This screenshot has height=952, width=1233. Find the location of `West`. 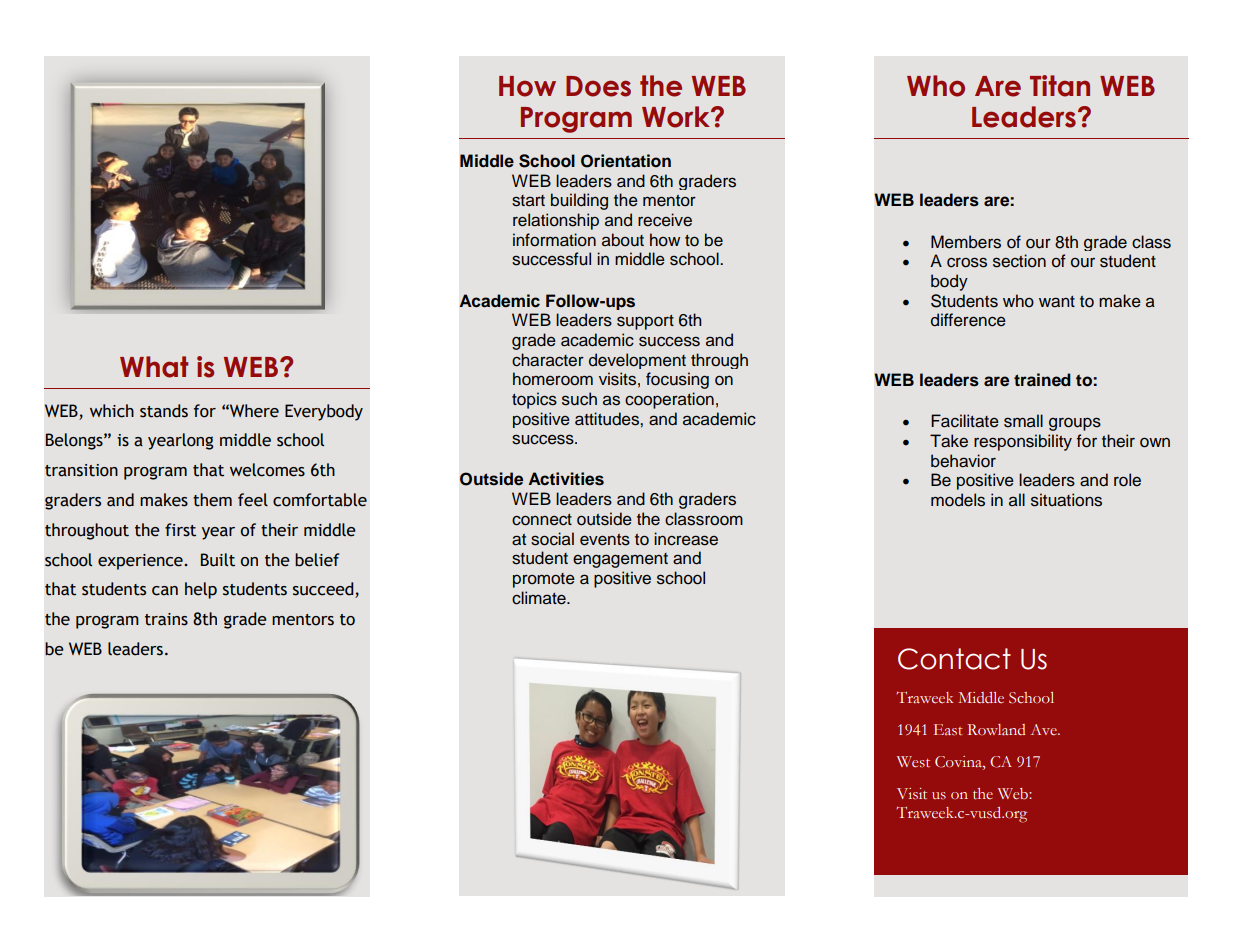

West is located at coordinates (913, 762).
